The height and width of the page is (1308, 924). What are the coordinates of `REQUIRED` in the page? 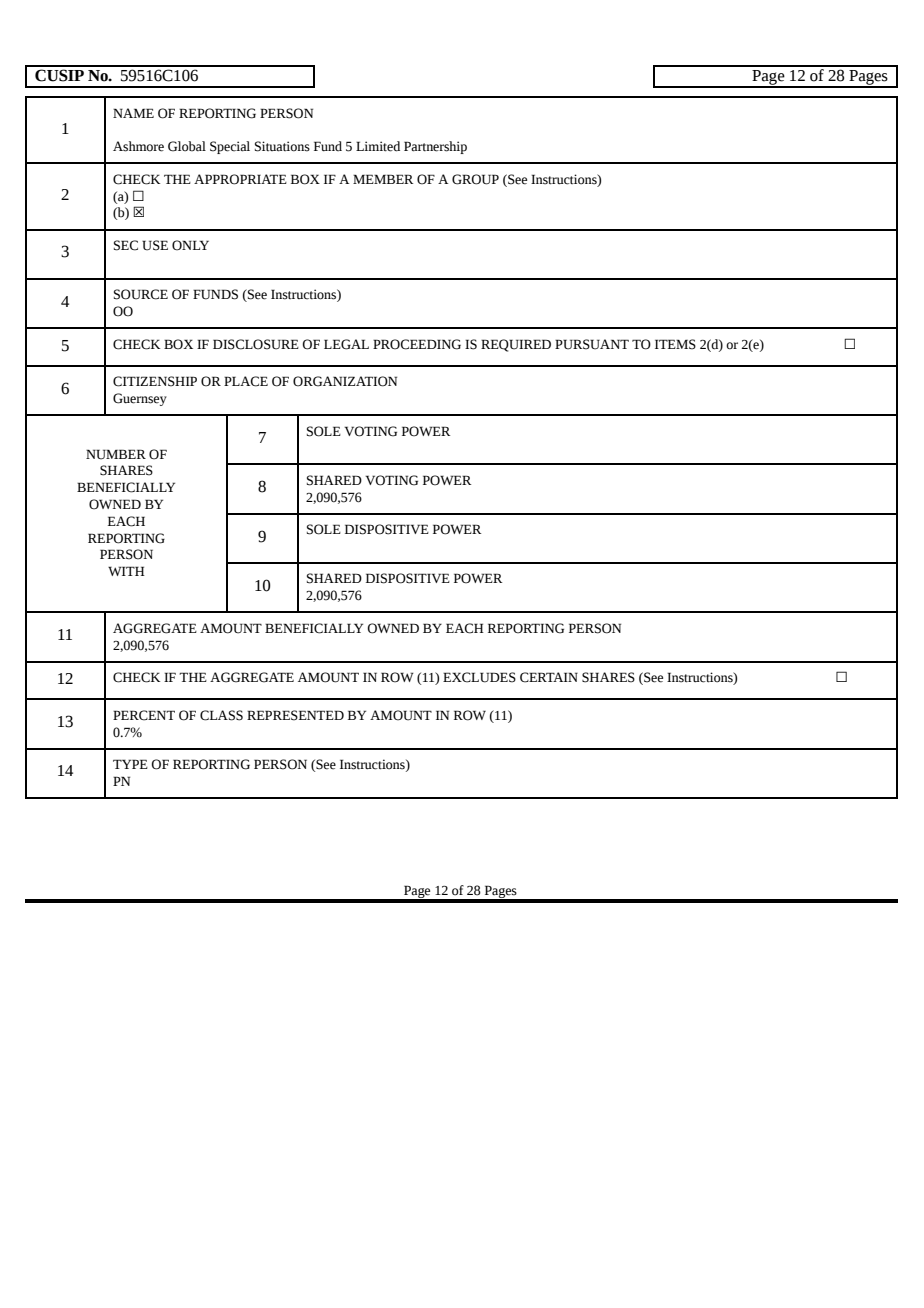 It's located at (516, 345).
